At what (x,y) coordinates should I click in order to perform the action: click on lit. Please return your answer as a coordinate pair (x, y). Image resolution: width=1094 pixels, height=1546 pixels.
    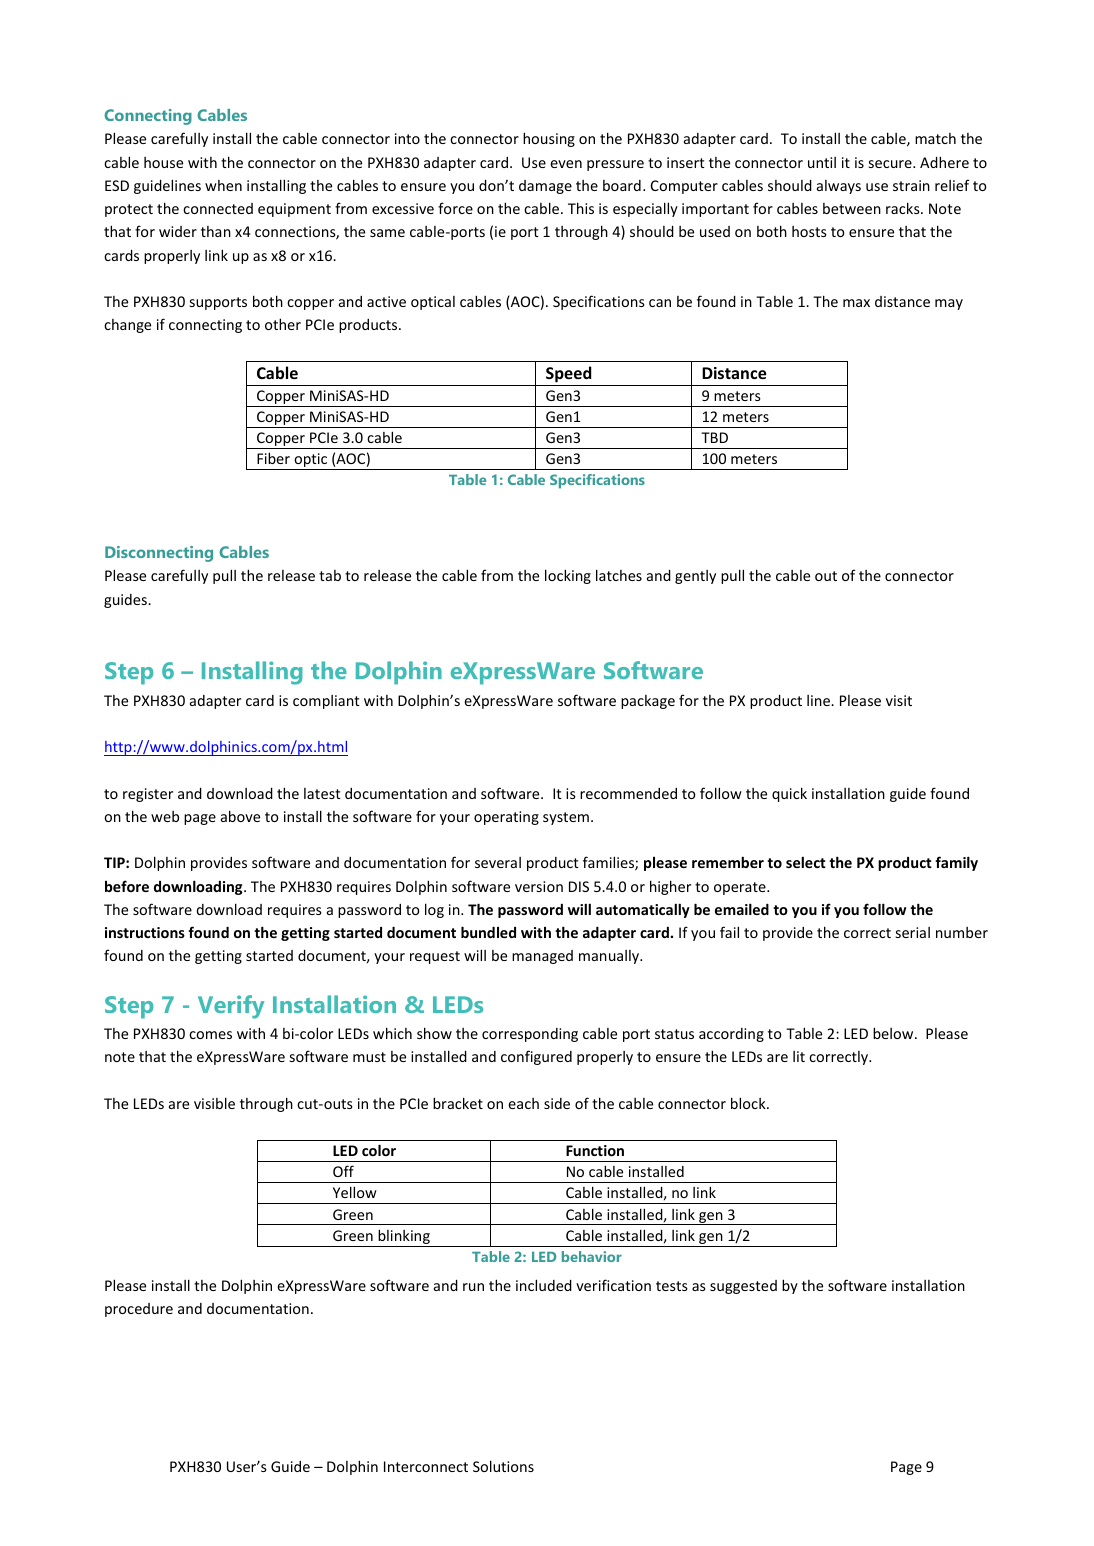
    Looking at the image, I should click on (799, 1056).
